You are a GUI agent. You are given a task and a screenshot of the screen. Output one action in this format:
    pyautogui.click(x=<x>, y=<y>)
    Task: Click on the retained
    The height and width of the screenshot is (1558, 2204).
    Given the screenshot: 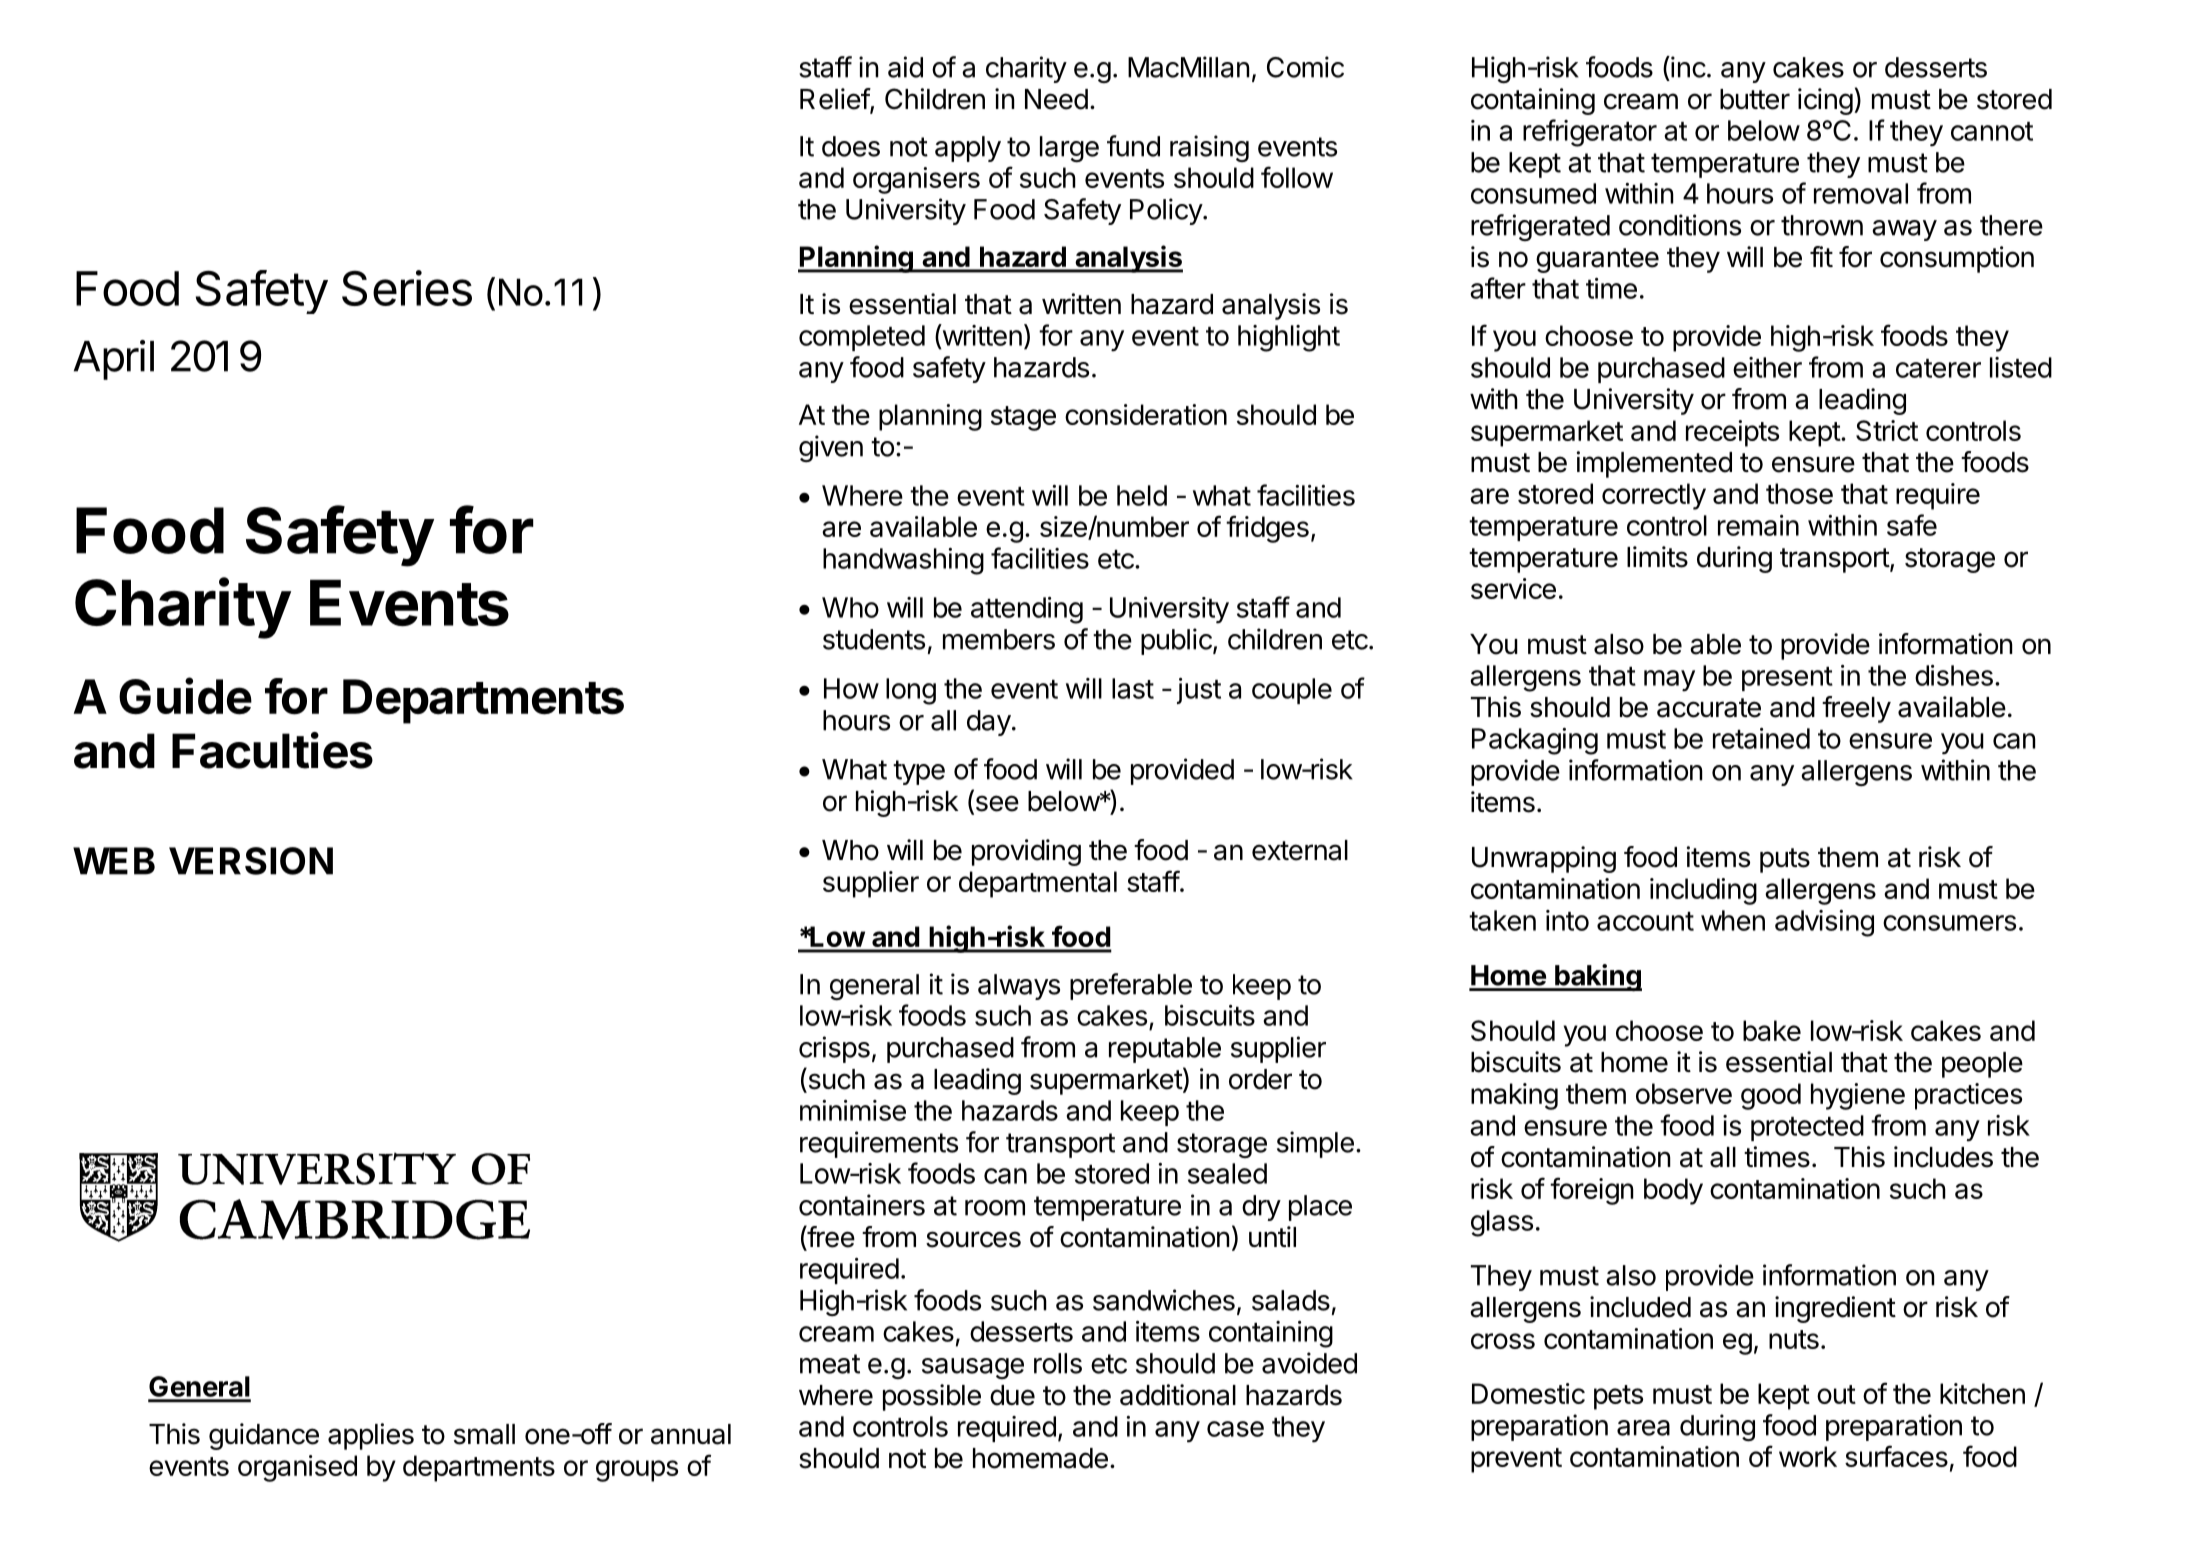 What is the action you would take?
    pyautogui.click(x=1761, y=738)
